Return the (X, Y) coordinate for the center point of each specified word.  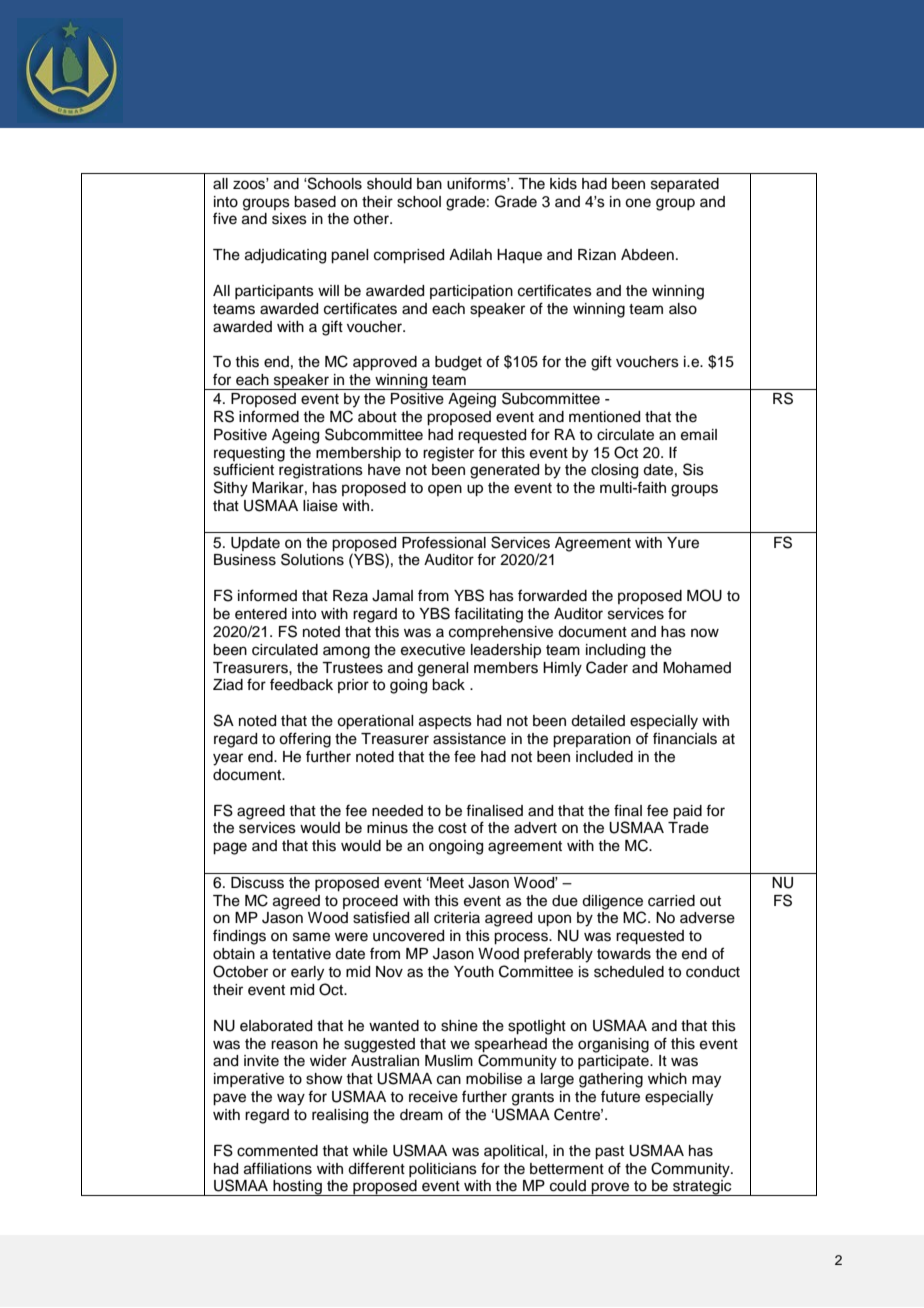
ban (429, 184)
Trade (688, 828)
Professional (444, 542)
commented (277, 1151)
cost (452, 828)
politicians (443, 1170)
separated (685, 185)
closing (614, 471)
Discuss (257, 883)
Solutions (312, 559)
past (609, 1153)
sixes (289, 219)
